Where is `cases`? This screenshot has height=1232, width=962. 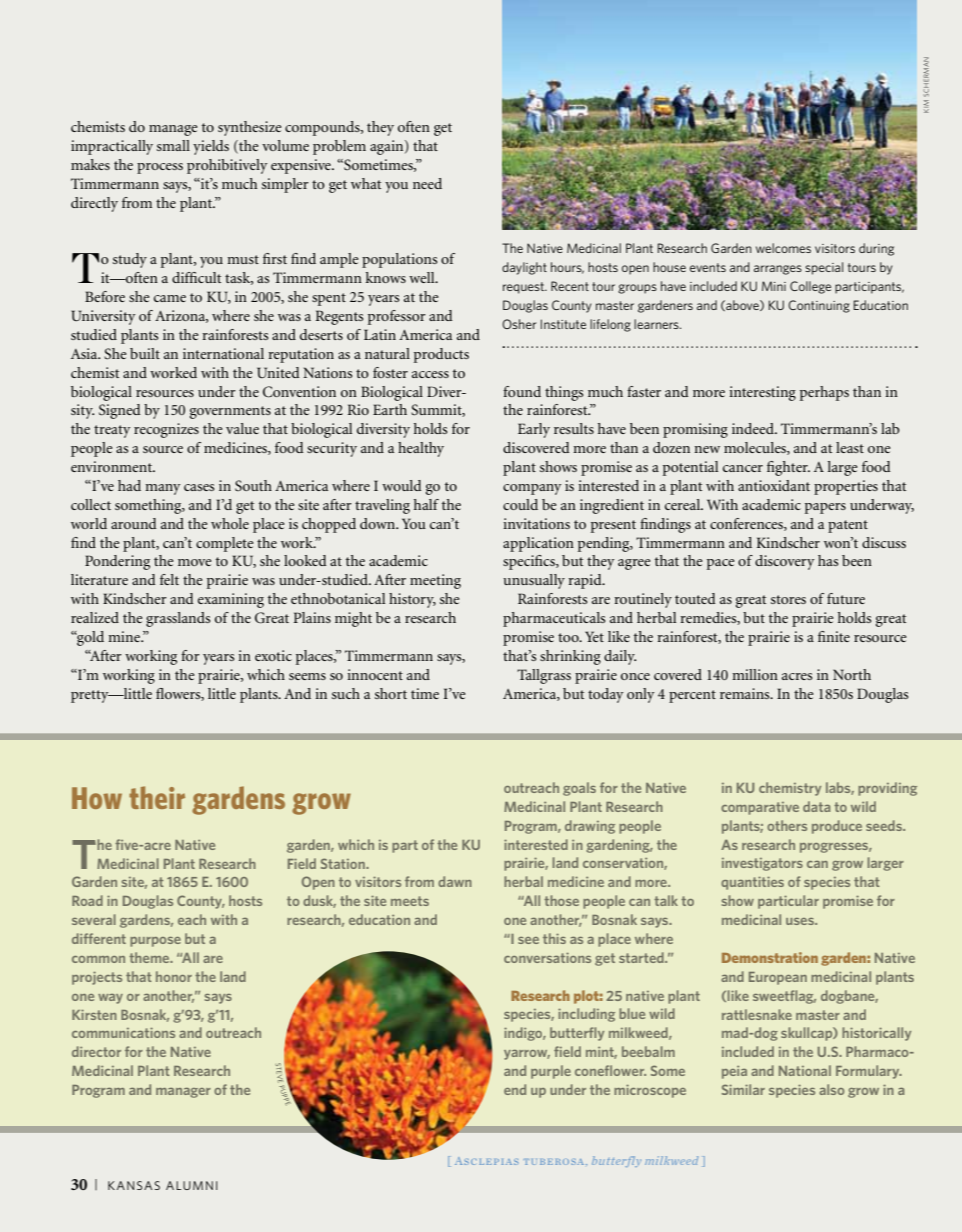 cases is located at coordinates (199, 487).
